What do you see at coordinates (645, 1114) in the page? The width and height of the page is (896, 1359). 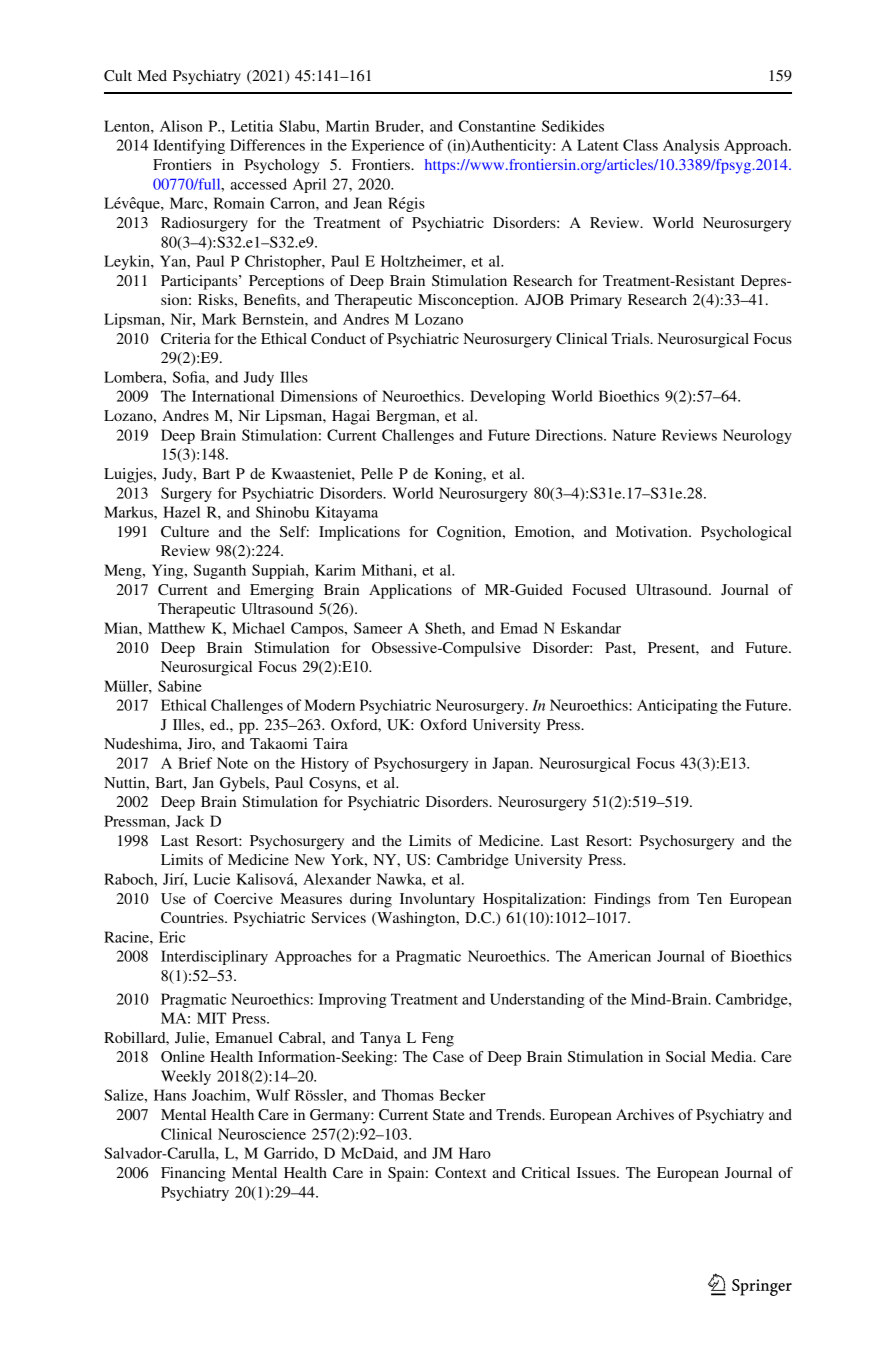 I see `Archives` at bounding box center [645, 1114].
